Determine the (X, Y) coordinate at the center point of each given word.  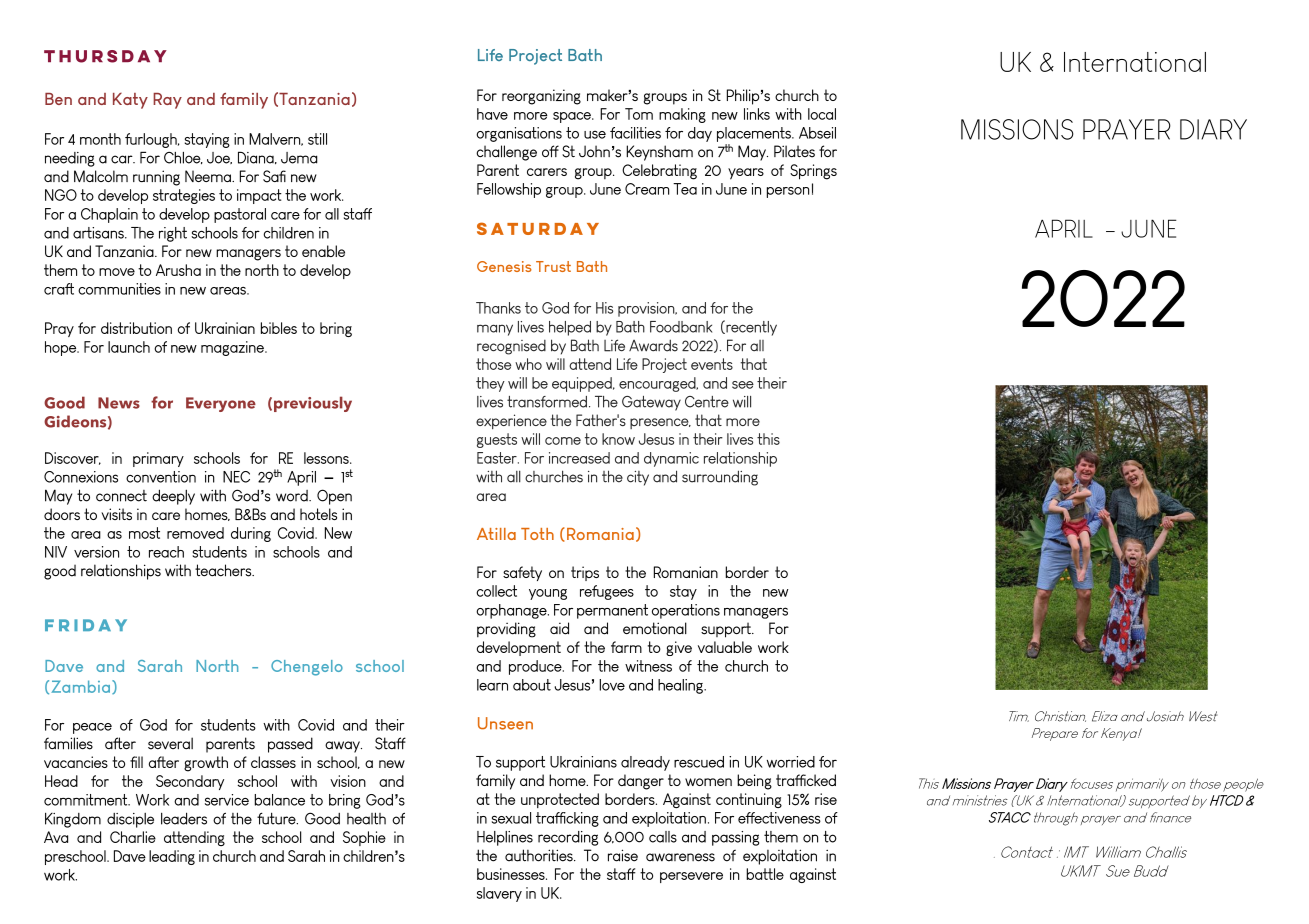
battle (765, 874)
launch (129, 347)
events (712, 364)
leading (172, 857)
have (492, 114)
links (757, 114)
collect (496, 591)
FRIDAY (86, 625)
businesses (512, 874)
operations (686, 611)
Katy (130, 101)
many (495, 330)
